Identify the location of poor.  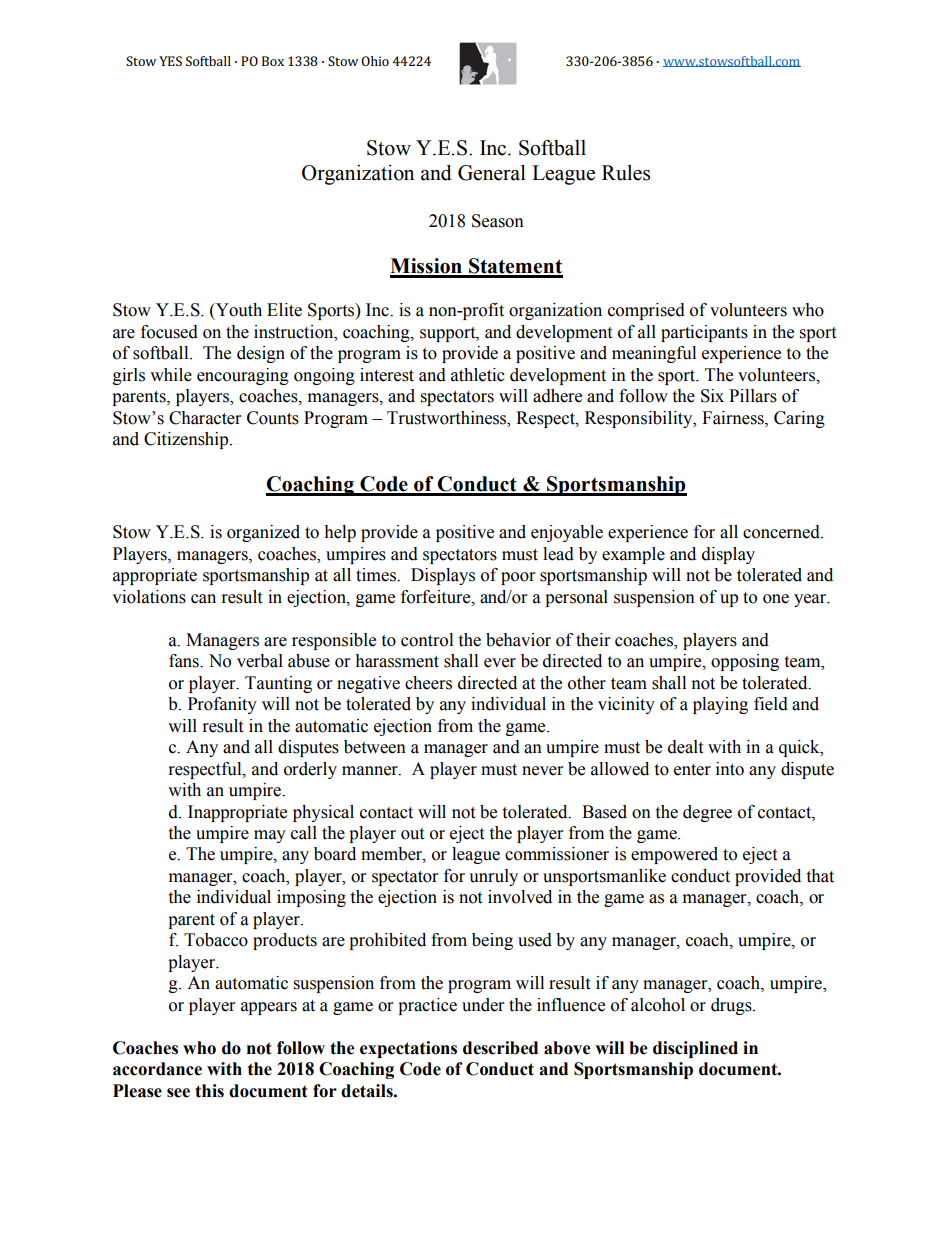
(518, 578).
